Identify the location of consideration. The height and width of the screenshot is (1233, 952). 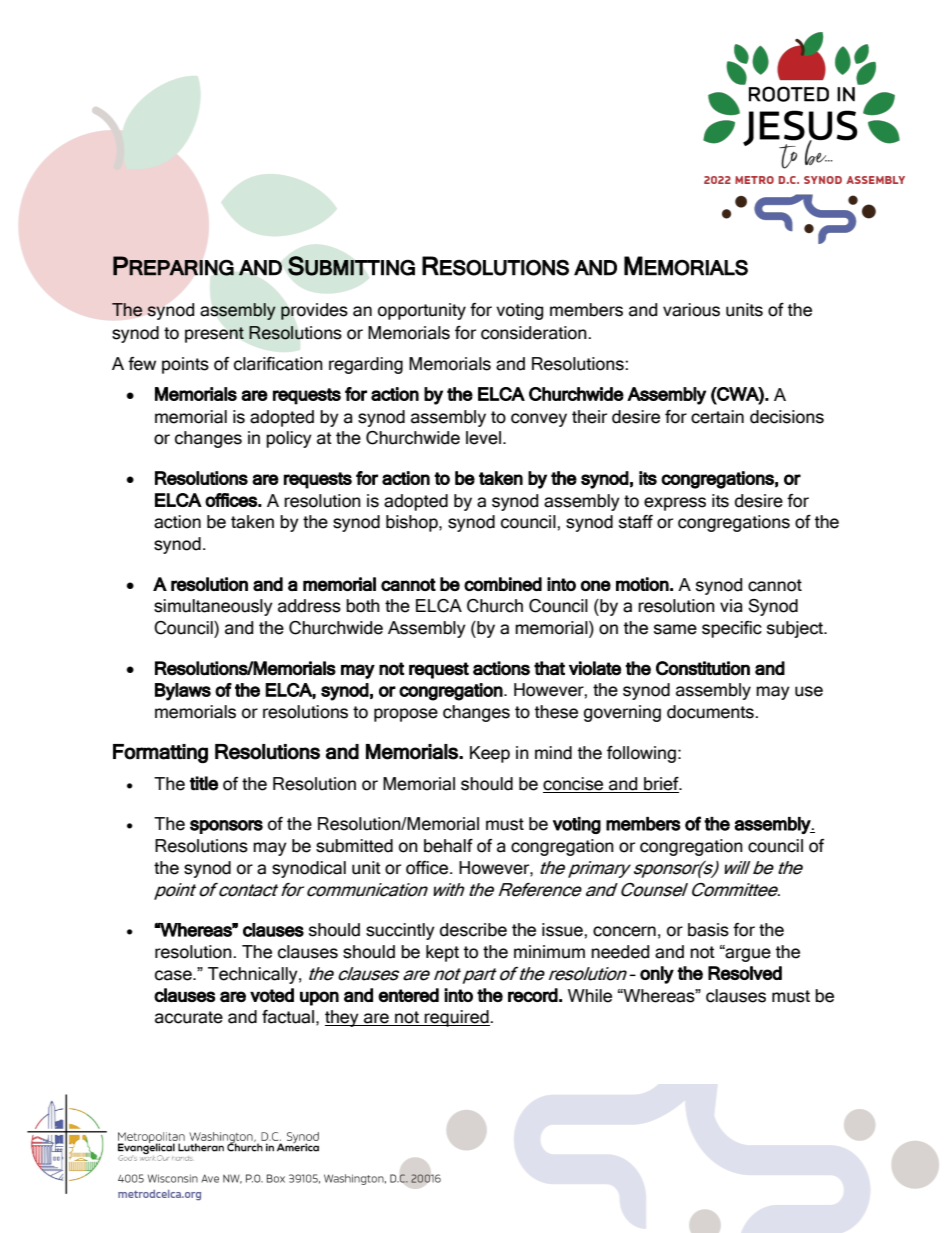
(535, 333).
